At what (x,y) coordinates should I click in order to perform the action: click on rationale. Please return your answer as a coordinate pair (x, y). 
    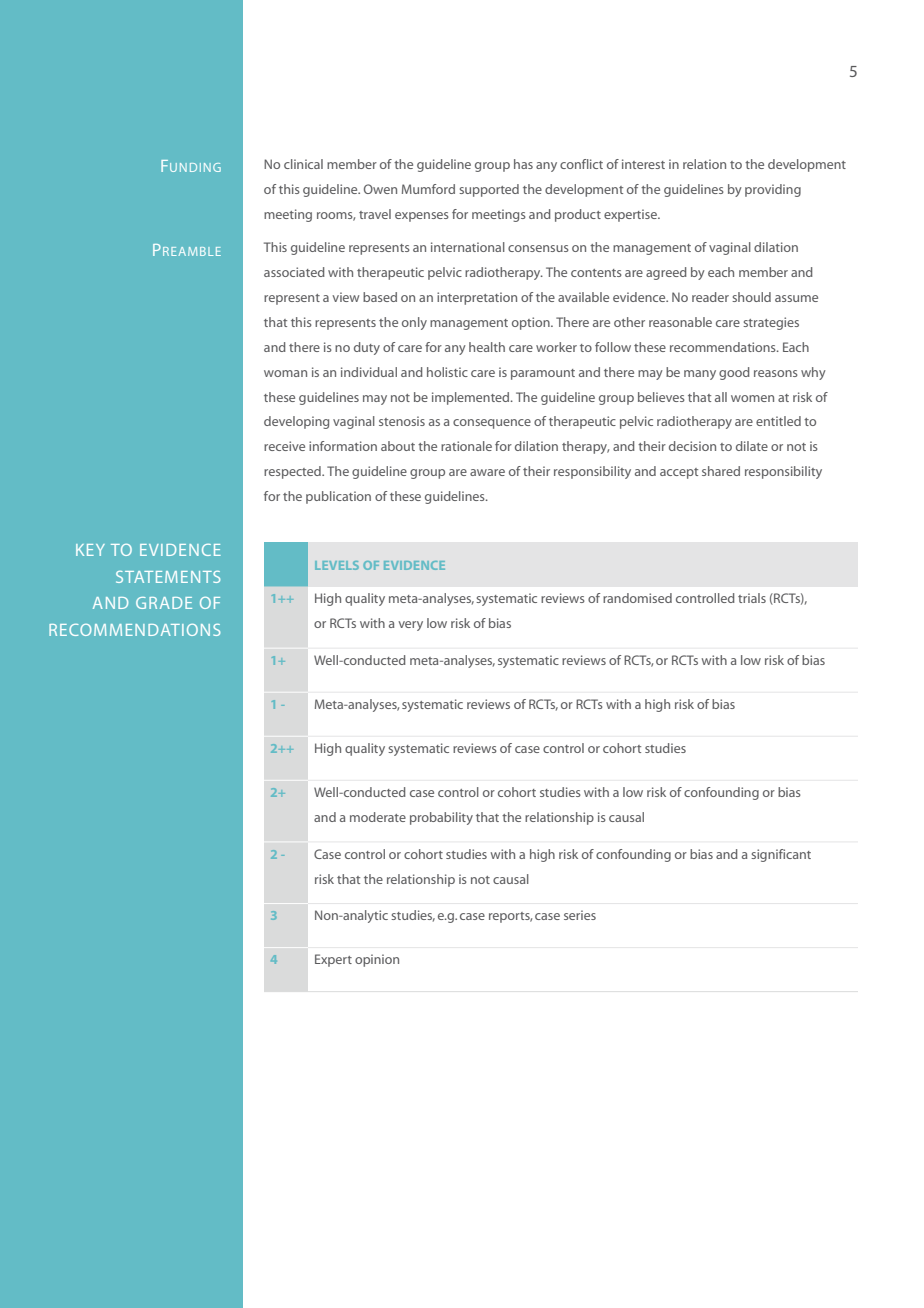
    Looking at the image, I should click on (466, 446).
